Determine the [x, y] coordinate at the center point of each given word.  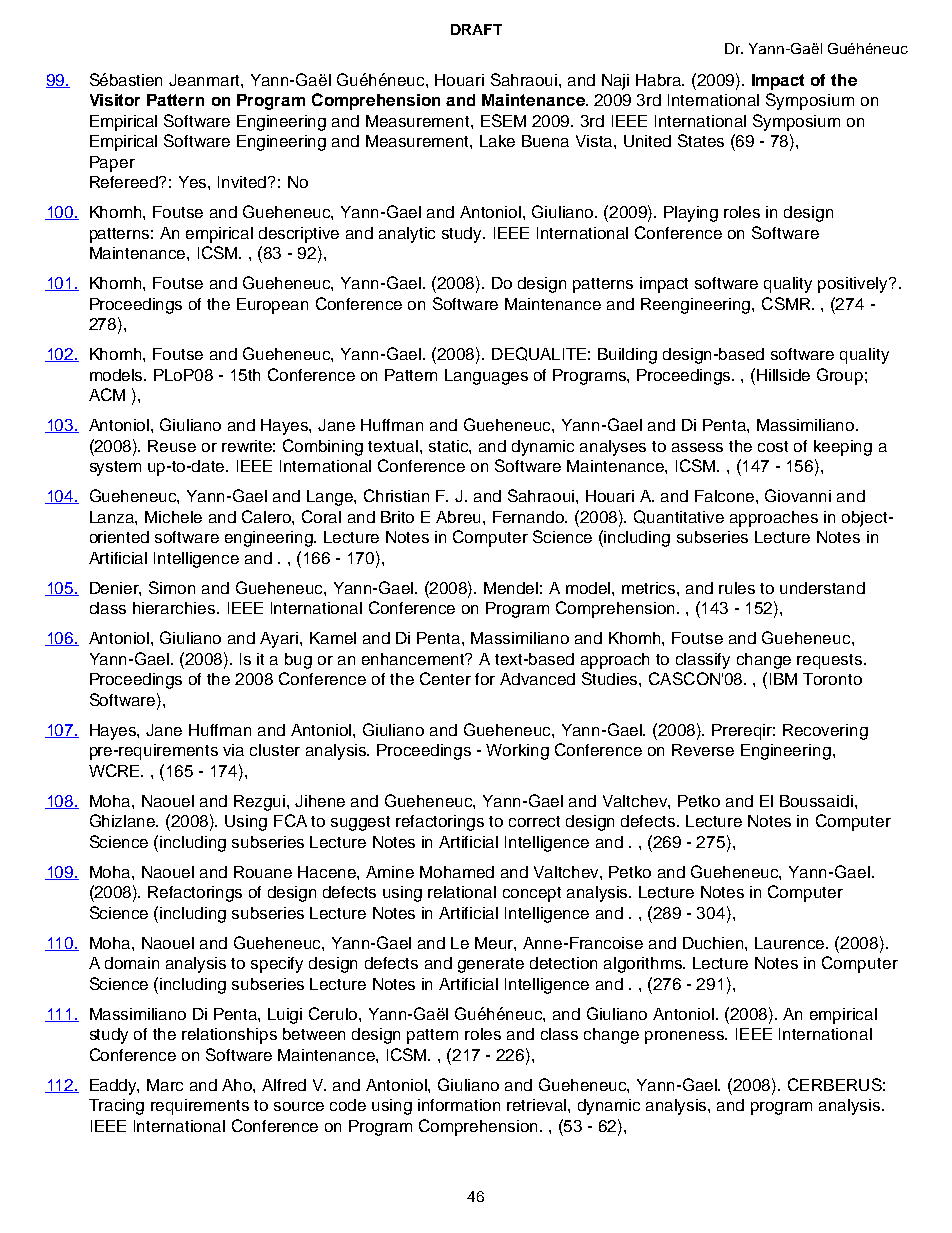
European [272, 306]
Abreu [460, 517]
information [459, 1105]
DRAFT [476, 29]
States [701, 140]
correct [534, 821]
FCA [290, 820]
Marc [165, 1085]
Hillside [783, 375]
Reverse [703, 750]
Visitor [115, 100]
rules [737, 588]
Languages [486, 377]
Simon [172, 587]
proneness [686, 1037]
